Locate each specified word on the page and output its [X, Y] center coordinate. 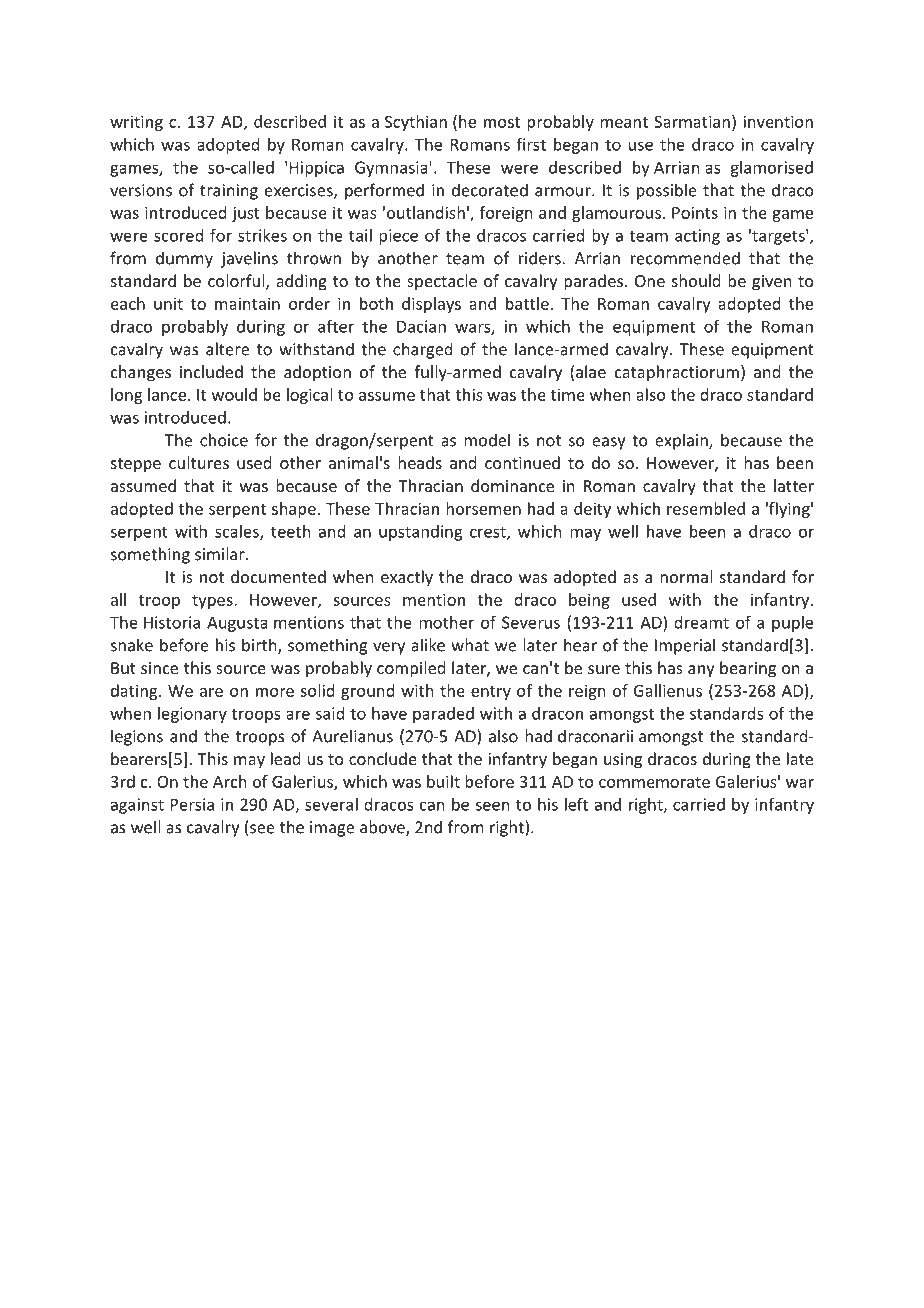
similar [221, 554]
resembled [706, 508]
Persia [192, 804]
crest [489, 533]
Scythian [416, 123]
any [701, 671]
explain [682, 441]
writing [136, 123]
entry [491, 693]
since [159, 668]
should [696, 280]
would [234, 394]
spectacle [442, 282]
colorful [237, 282]
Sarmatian [692, 121]
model [487, 440]
